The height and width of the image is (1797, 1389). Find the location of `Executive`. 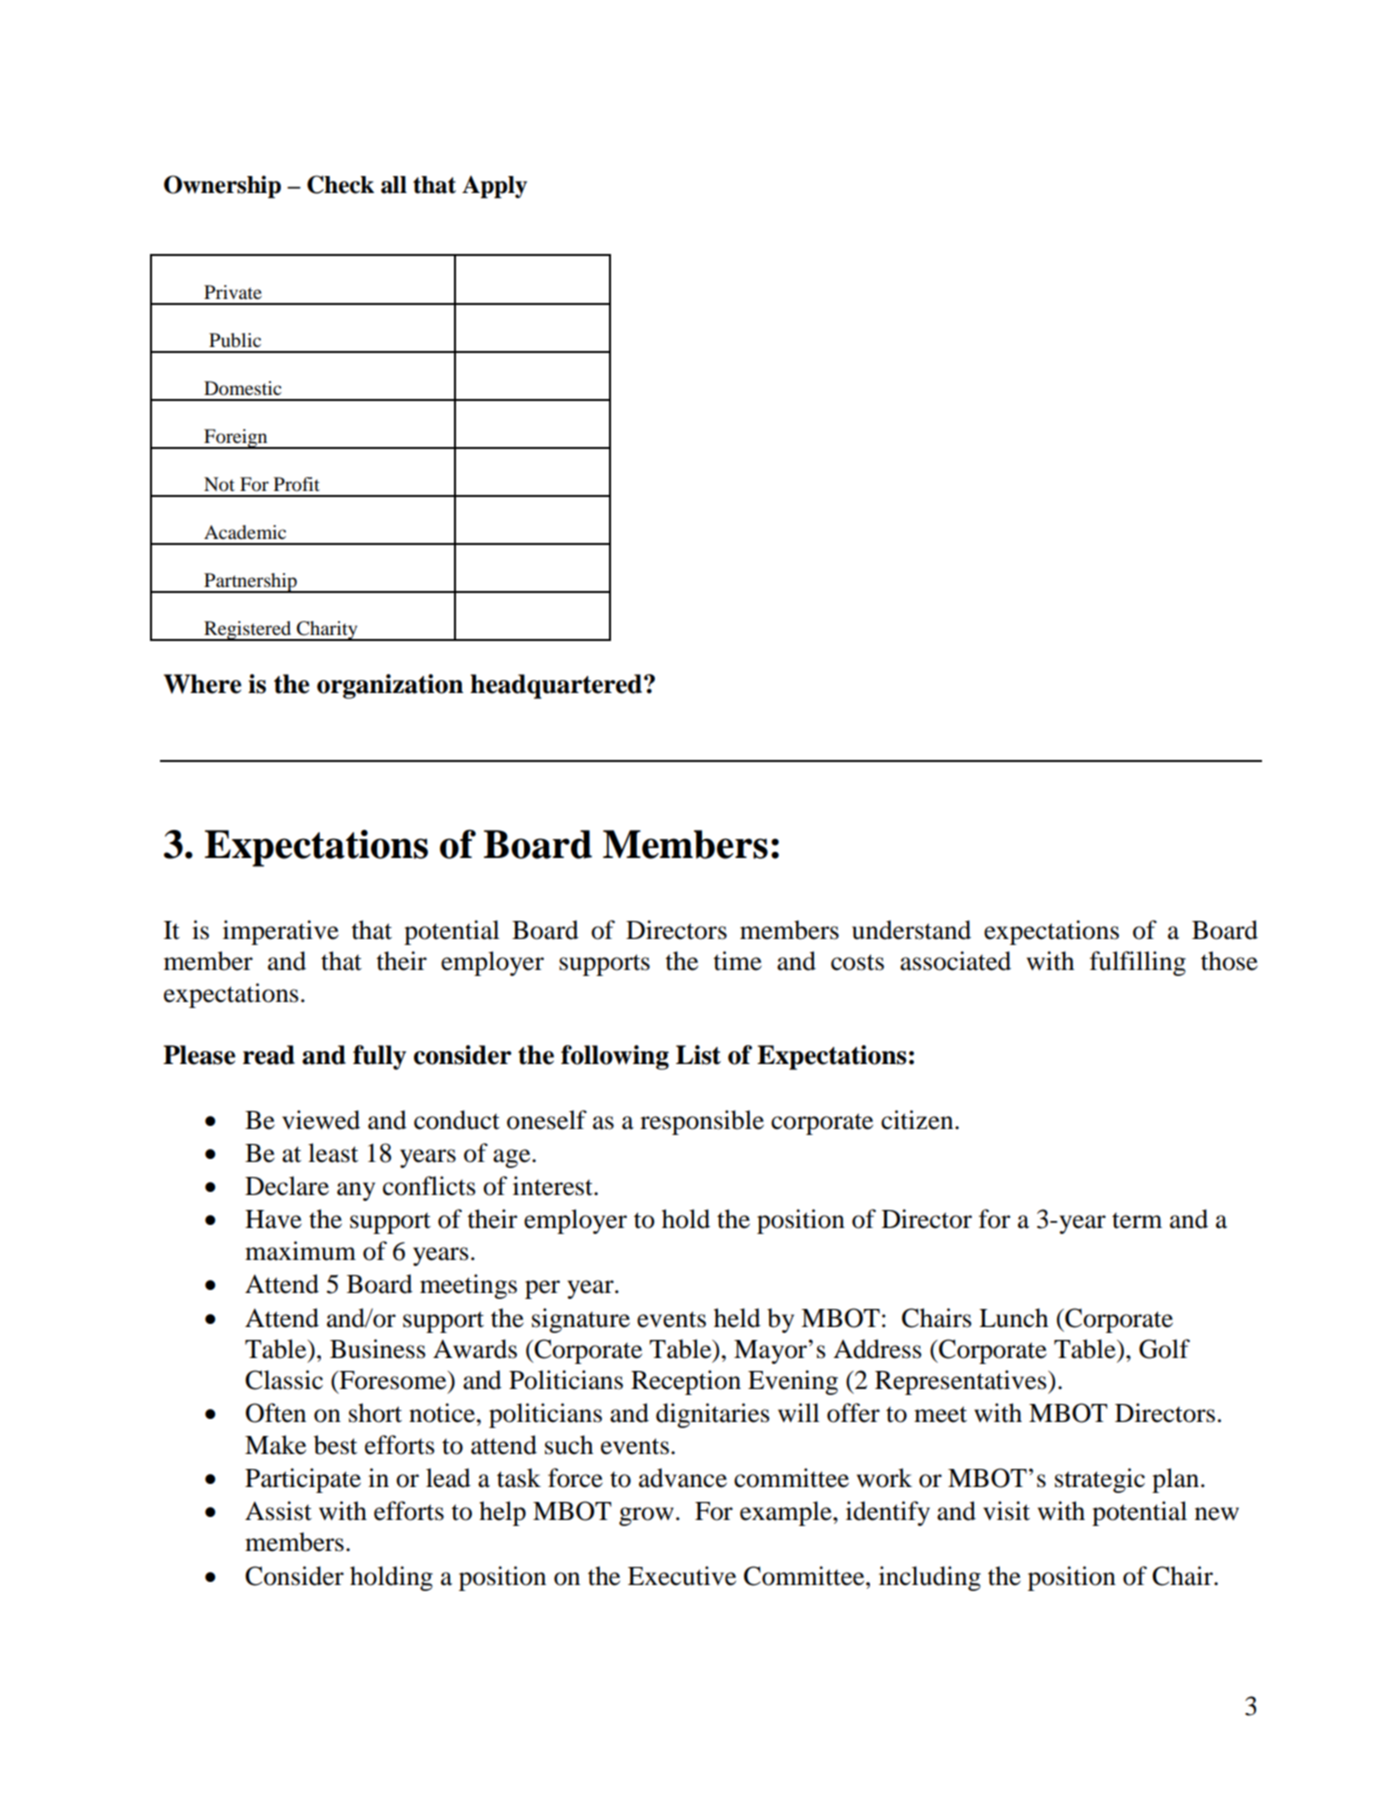

Executive is located at coordinates (682, 1576).
